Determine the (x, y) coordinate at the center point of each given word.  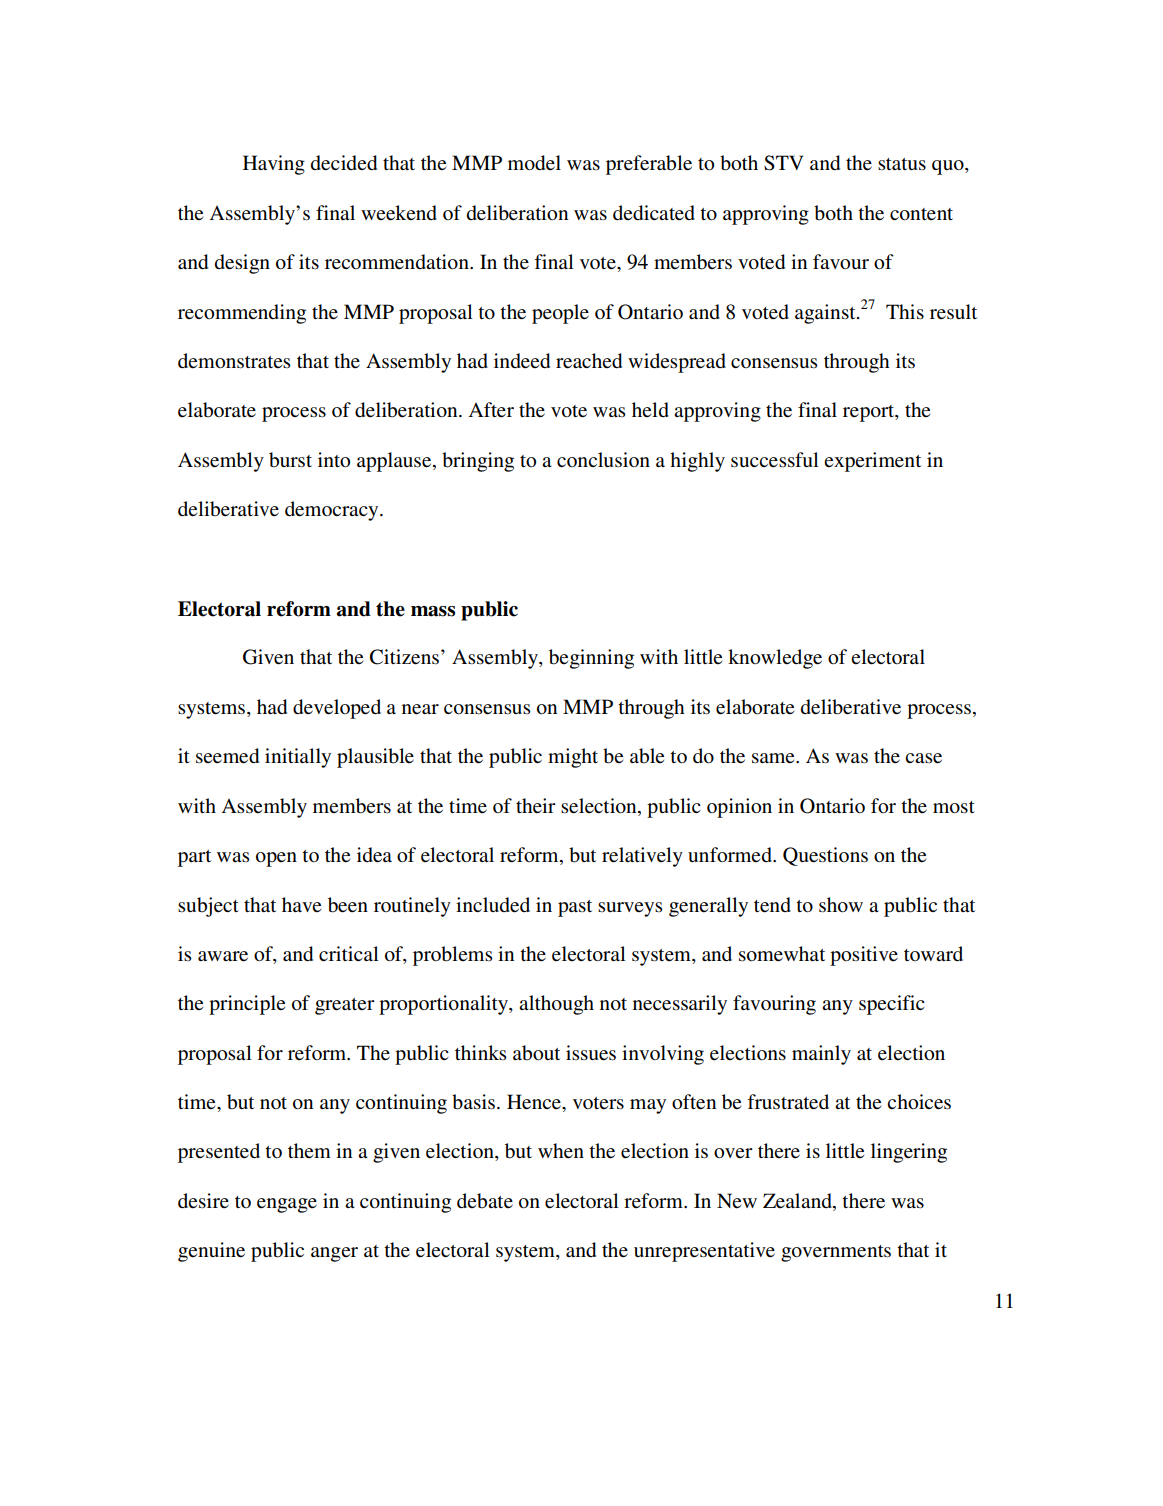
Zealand (798, 1200)
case (923, 758)
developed (337, 709)
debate (485, 1201)
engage (287, 1205)
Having (274, 165)
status (902, 164)
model (534, 163)
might (573, 758)
